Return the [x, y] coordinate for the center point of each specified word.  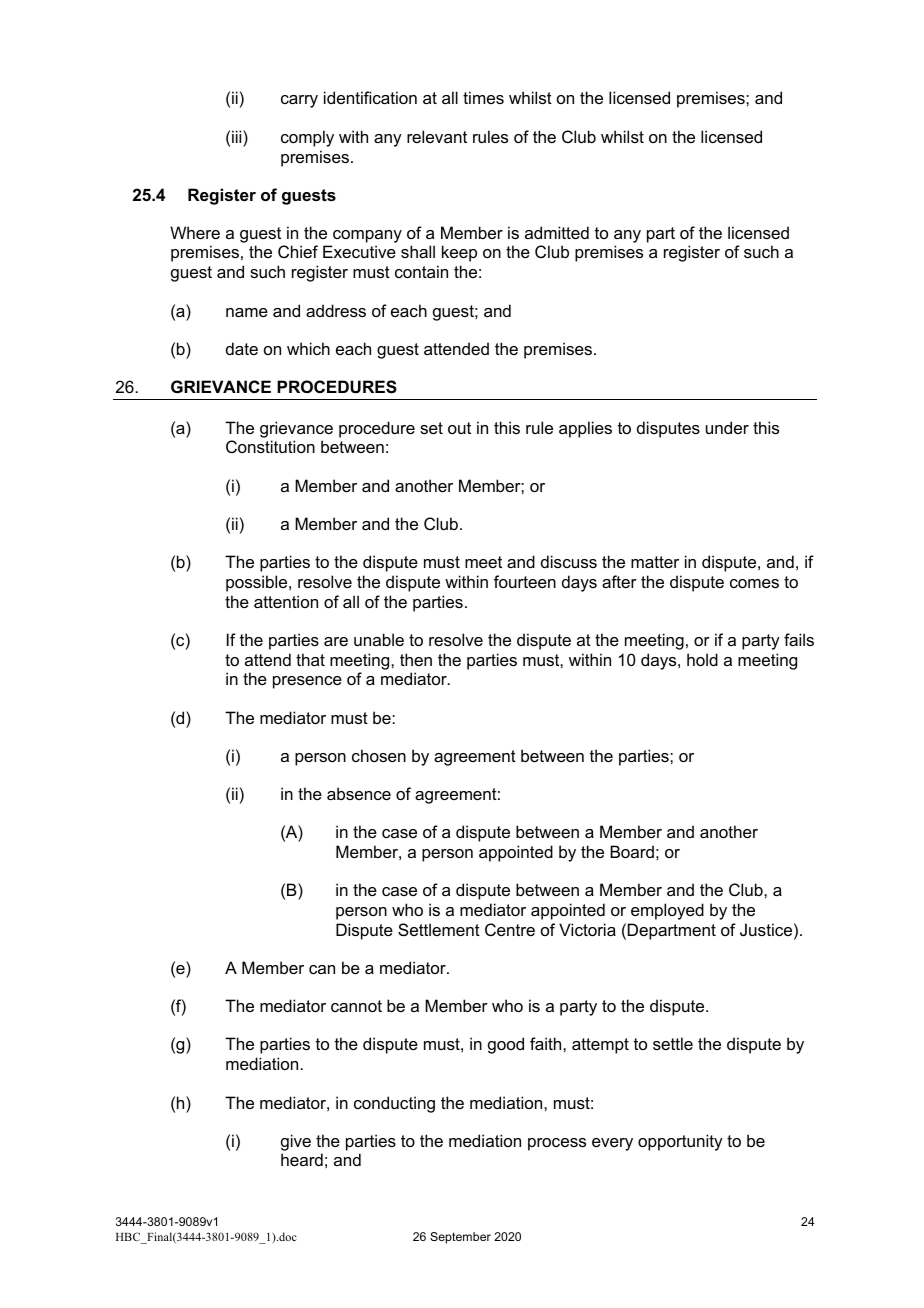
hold [702, 659]
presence [307, 682]
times [483, 97]
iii [238, 136]
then [416, 659]
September [460, 1238]
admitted [557, 232]
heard [302, 1159]
